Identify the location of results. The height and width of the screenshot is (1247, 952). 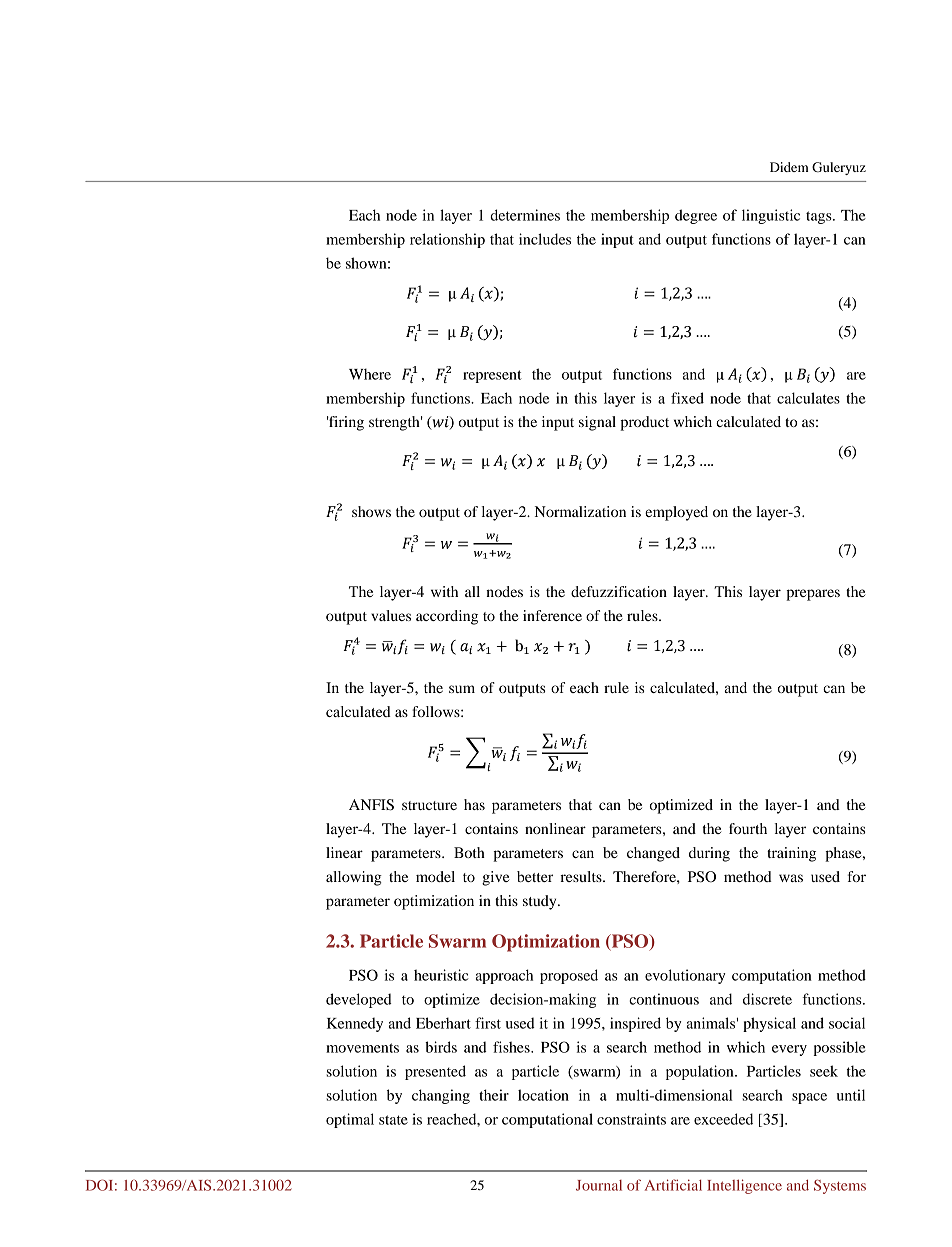
(582, 876).
